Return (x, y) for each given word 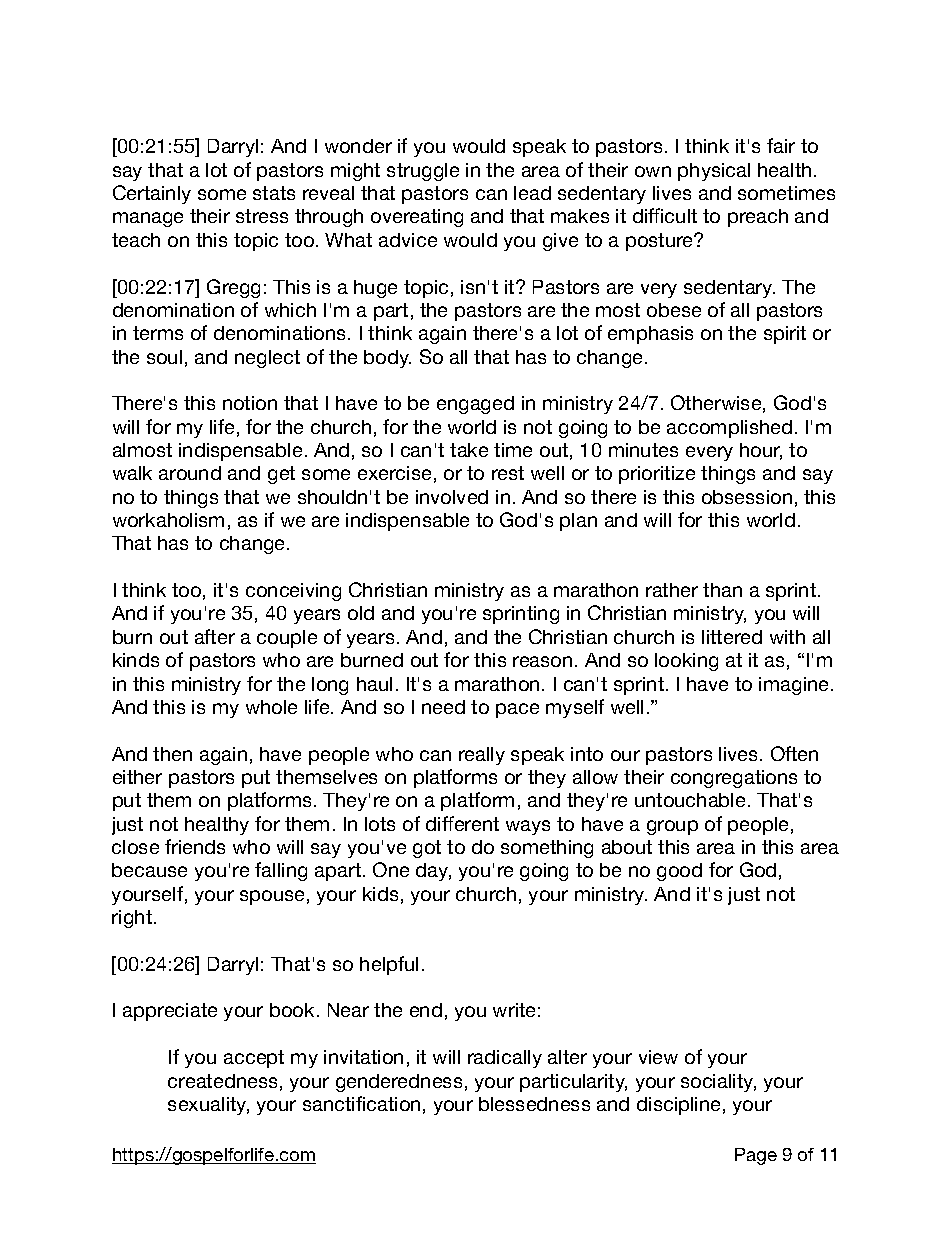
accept (254, 1059)
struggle (423, 172)
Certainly (152, 194)
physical (714, 172)
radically (505, 1059)
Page (756, 1156)
